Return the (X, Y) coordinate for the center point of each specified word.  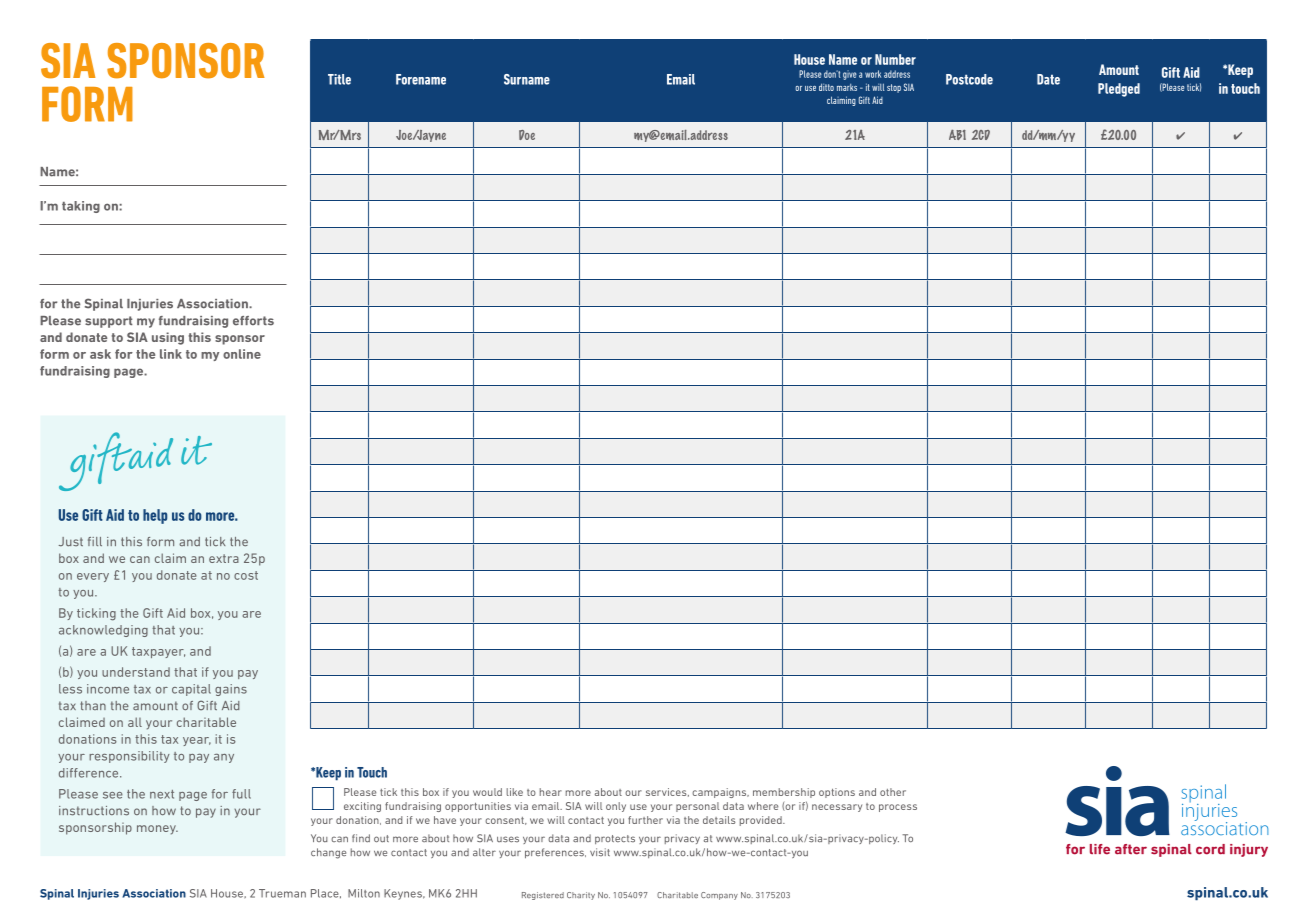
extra (224, 558)
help (155, 516)
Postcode (969, 79)
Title (339, 79)
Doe (527, 135)
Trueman (282, 893)
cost (246, 575)
